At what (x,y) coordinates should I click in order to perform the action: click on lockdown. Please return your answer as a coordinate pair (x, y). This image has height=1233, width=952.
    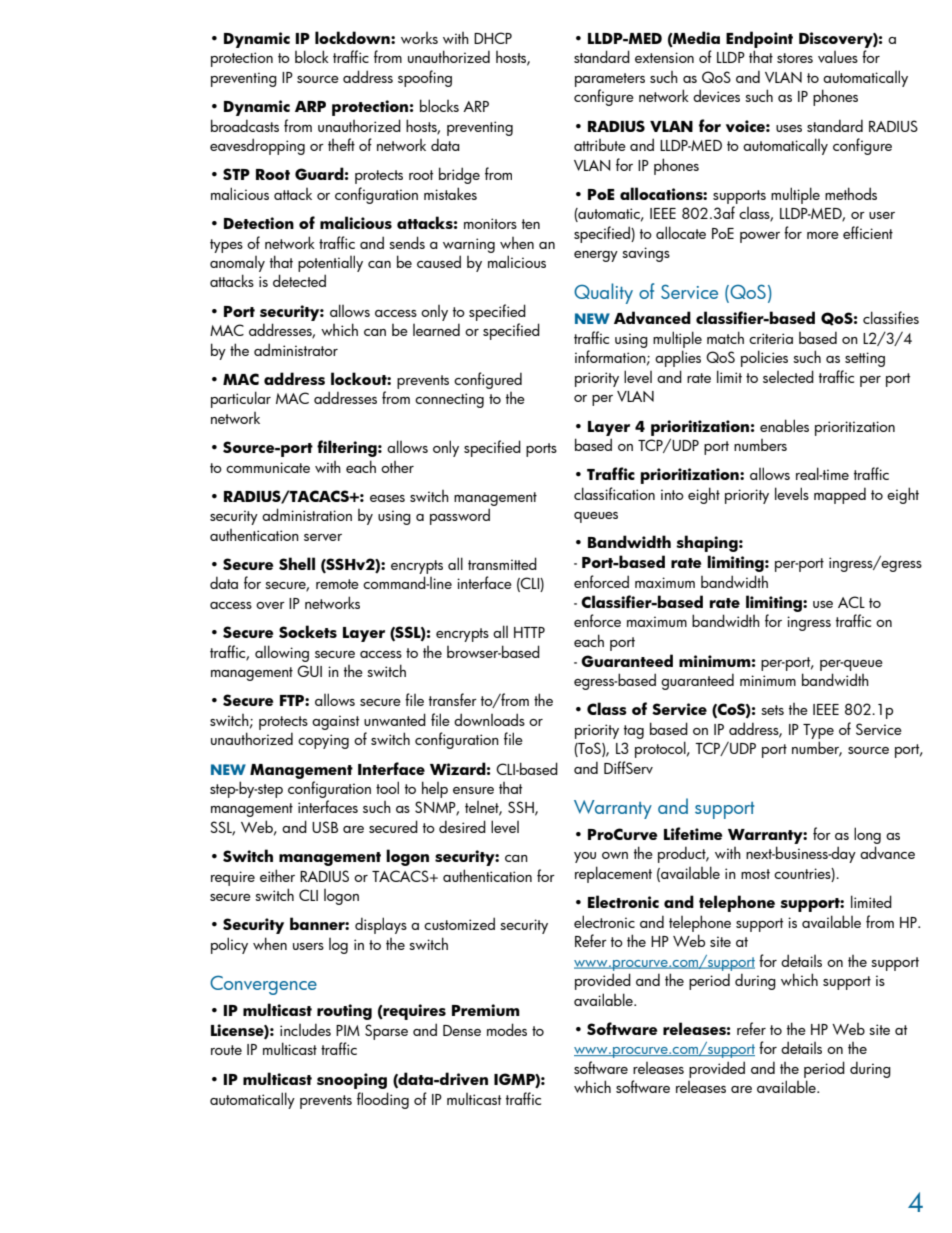
    Looking at the image, I should click on (353, 37).
